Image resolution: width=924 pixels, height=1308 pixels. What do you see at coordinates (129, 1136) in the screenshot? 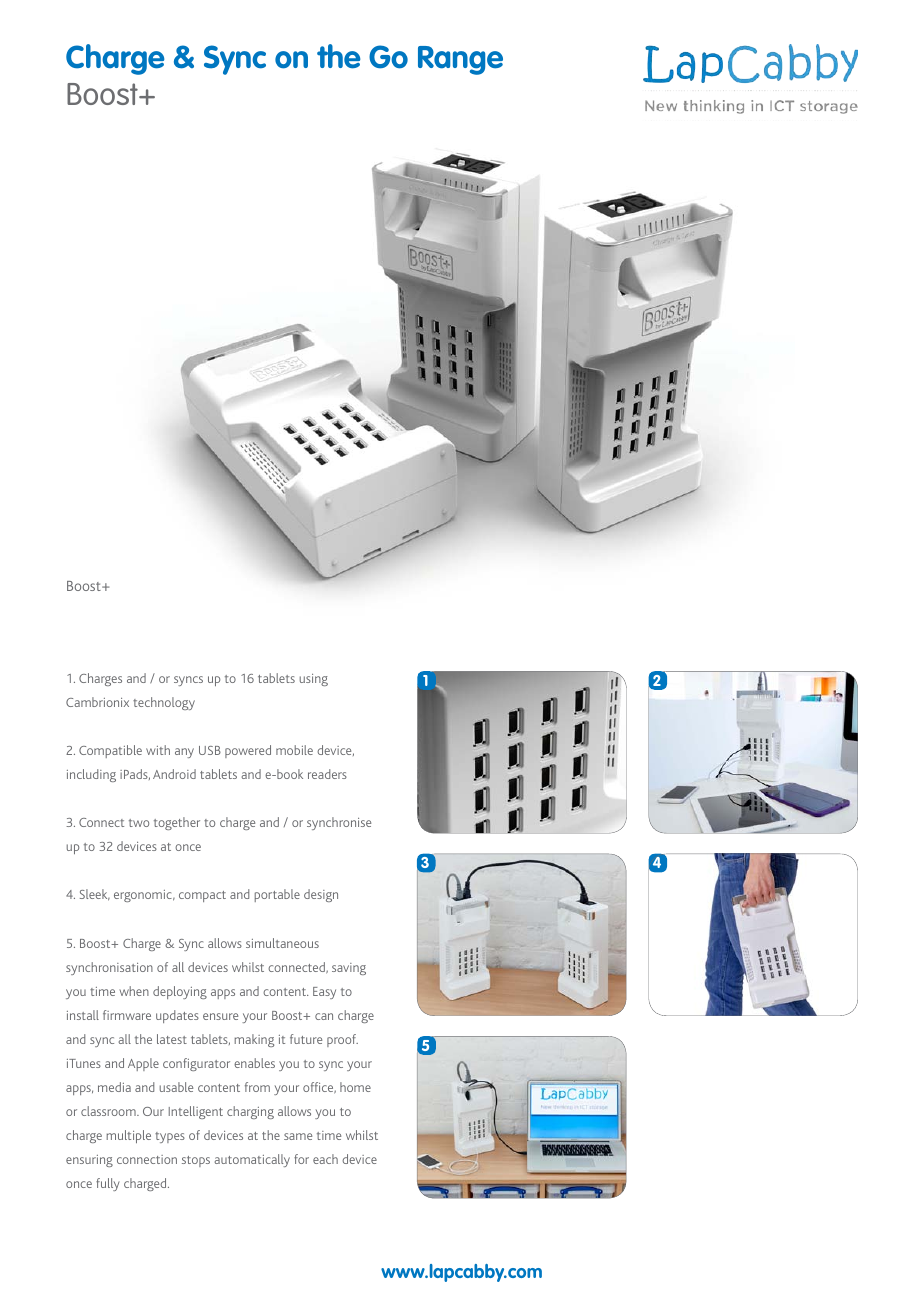
I see `multiple` at bounding box center [129, 1136].
